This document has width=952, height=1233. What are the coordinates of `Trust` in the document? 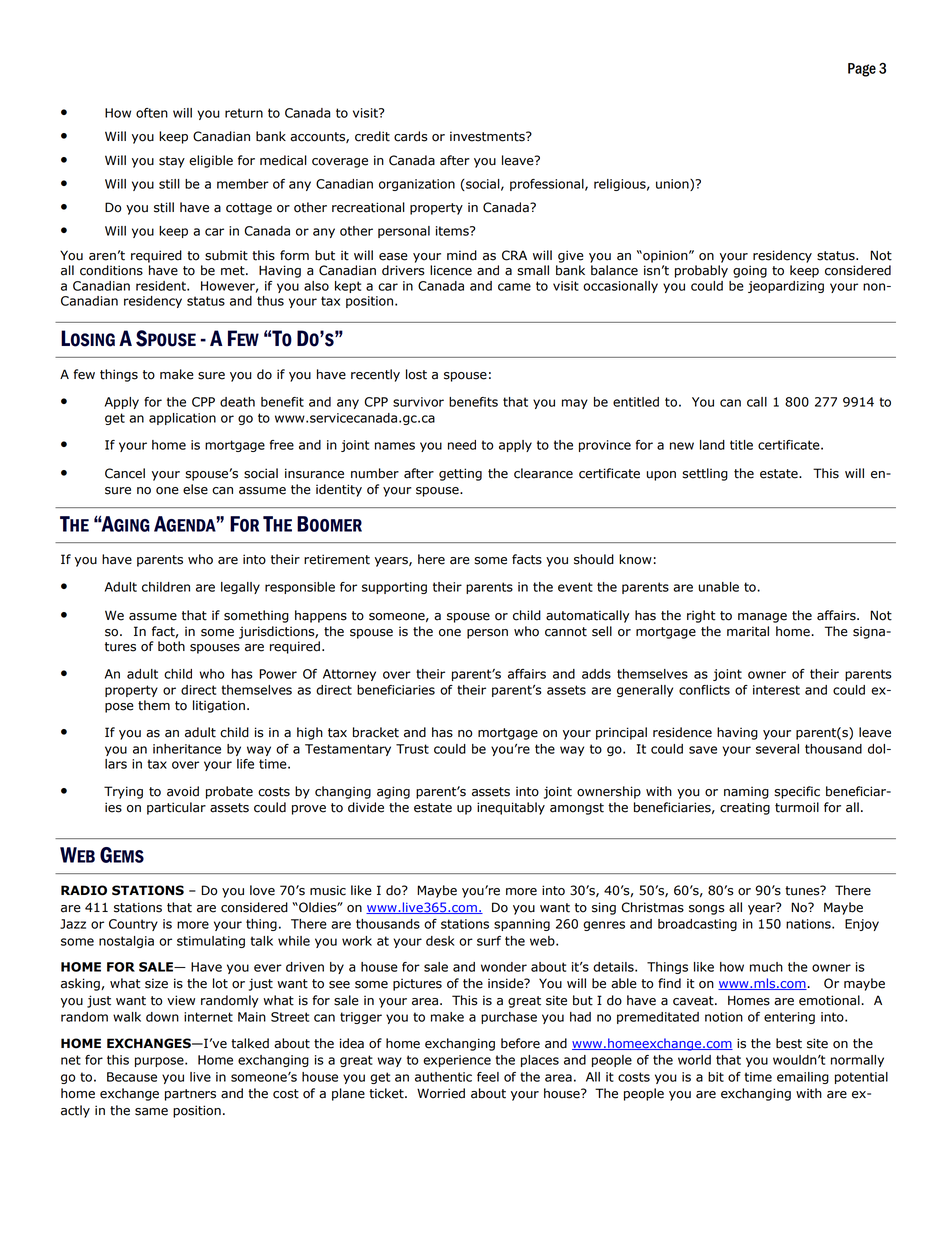 It's located at (412, 749).
